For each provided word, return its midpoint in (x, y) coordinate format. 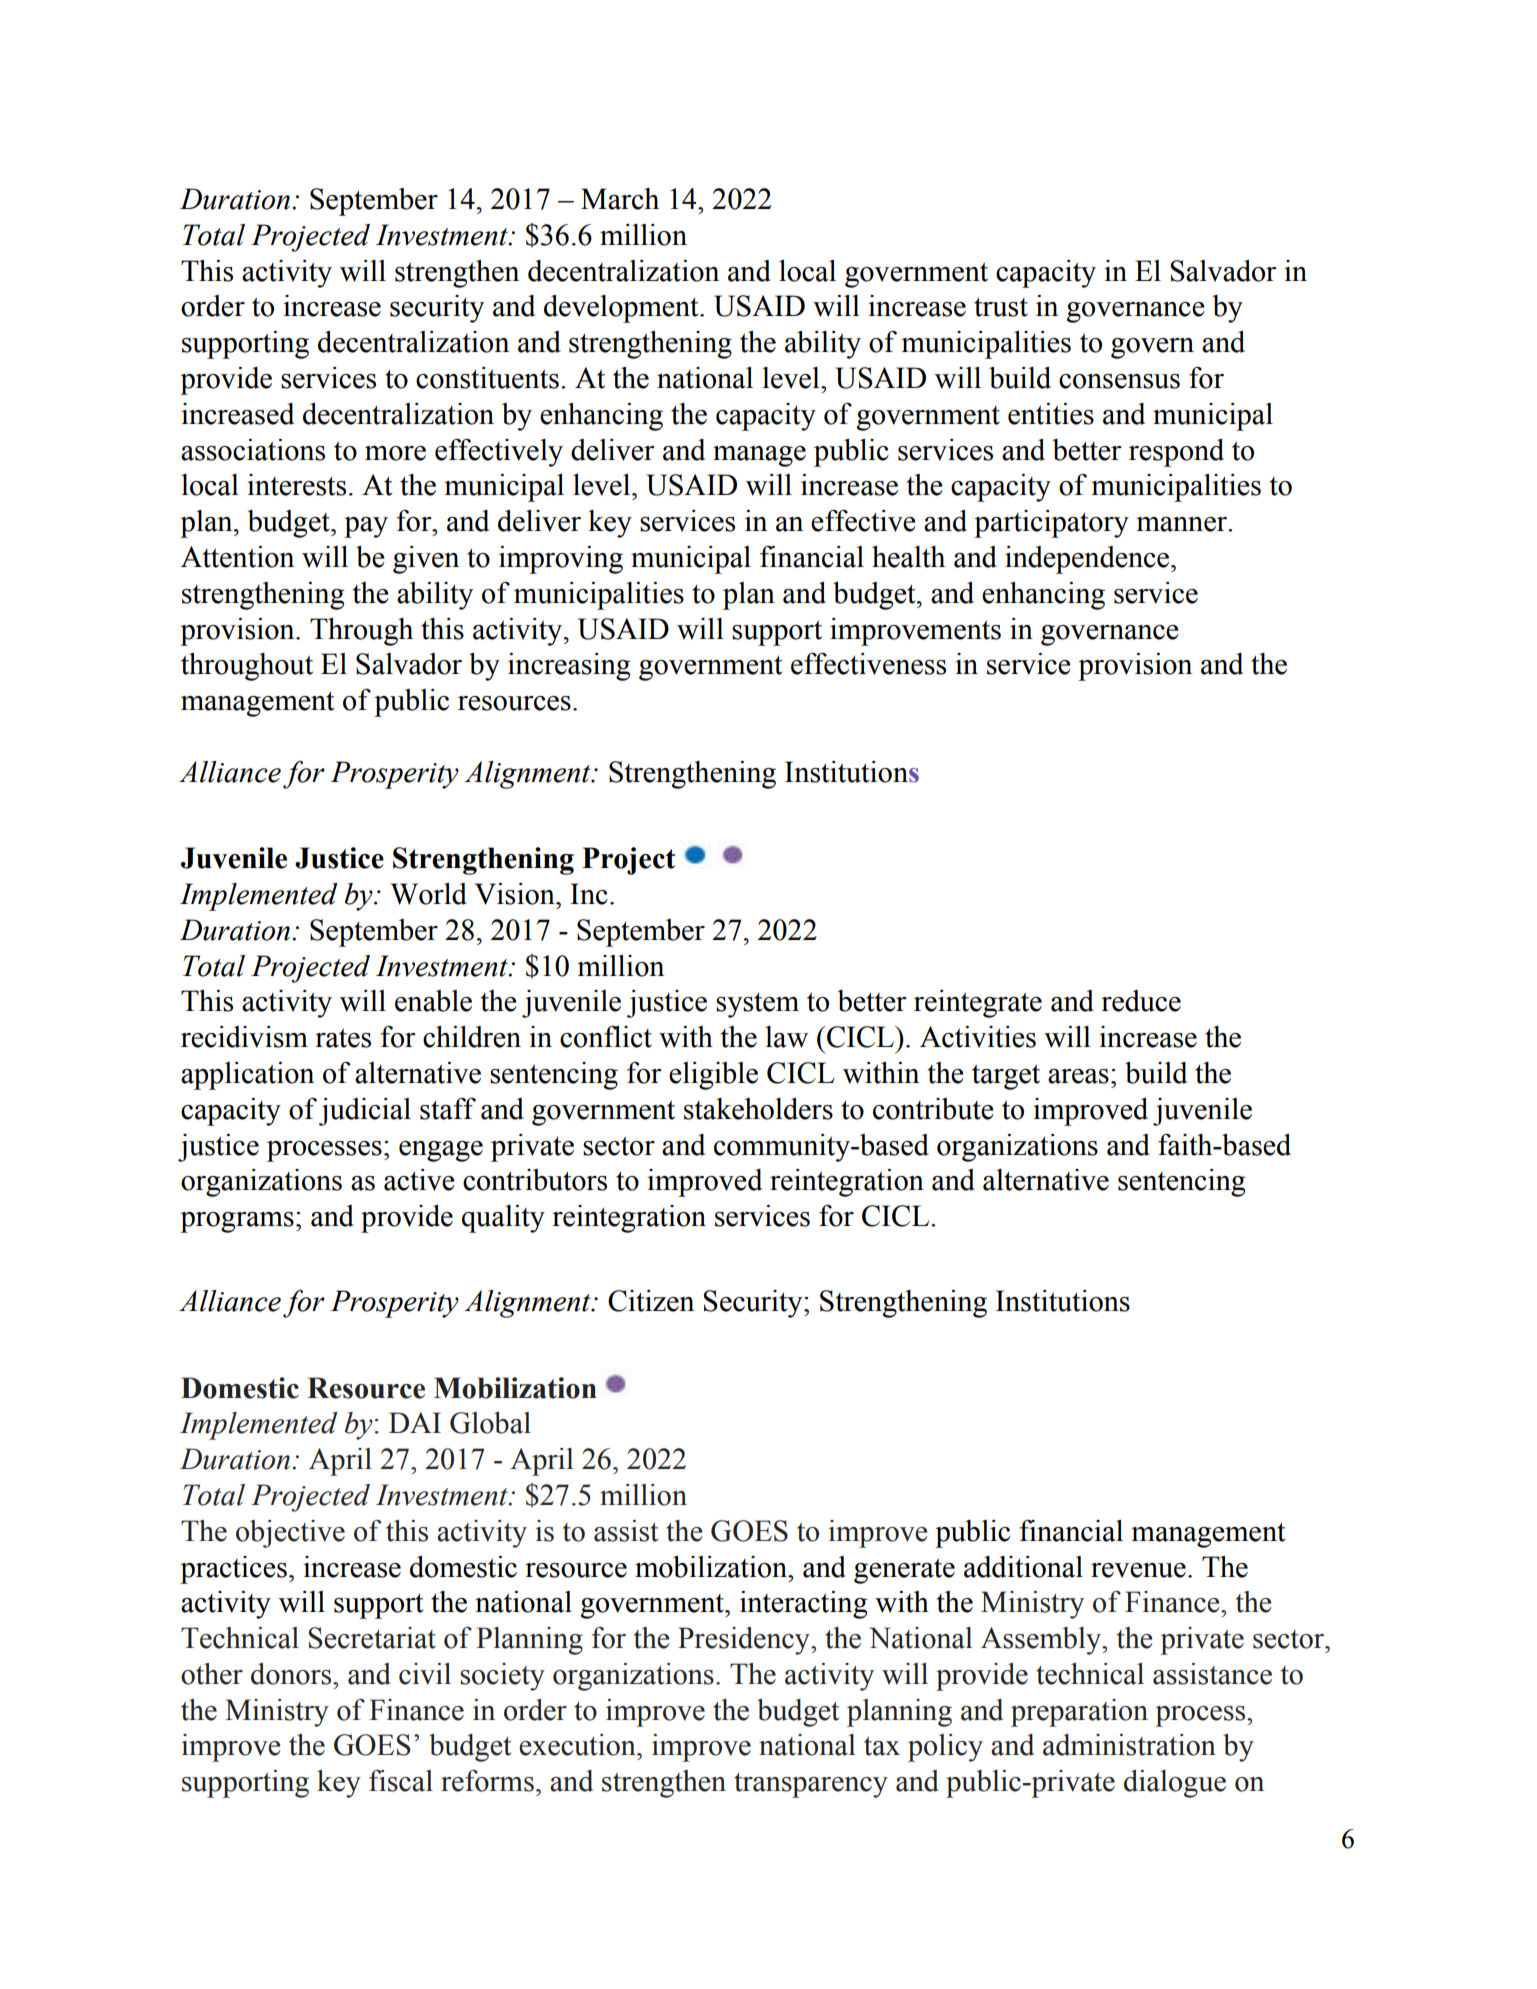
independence (1088, 560)
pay (366, 527)
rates (343, 1038)
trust (1001, 307)
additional (1023, 1567)
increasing (569, 667)
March (620, 199)
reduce (1141, 1001)
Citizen (651, 1301)
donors (292, 1674)
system (757, 1005)
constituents (487, 378)
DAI (415, 1422)
